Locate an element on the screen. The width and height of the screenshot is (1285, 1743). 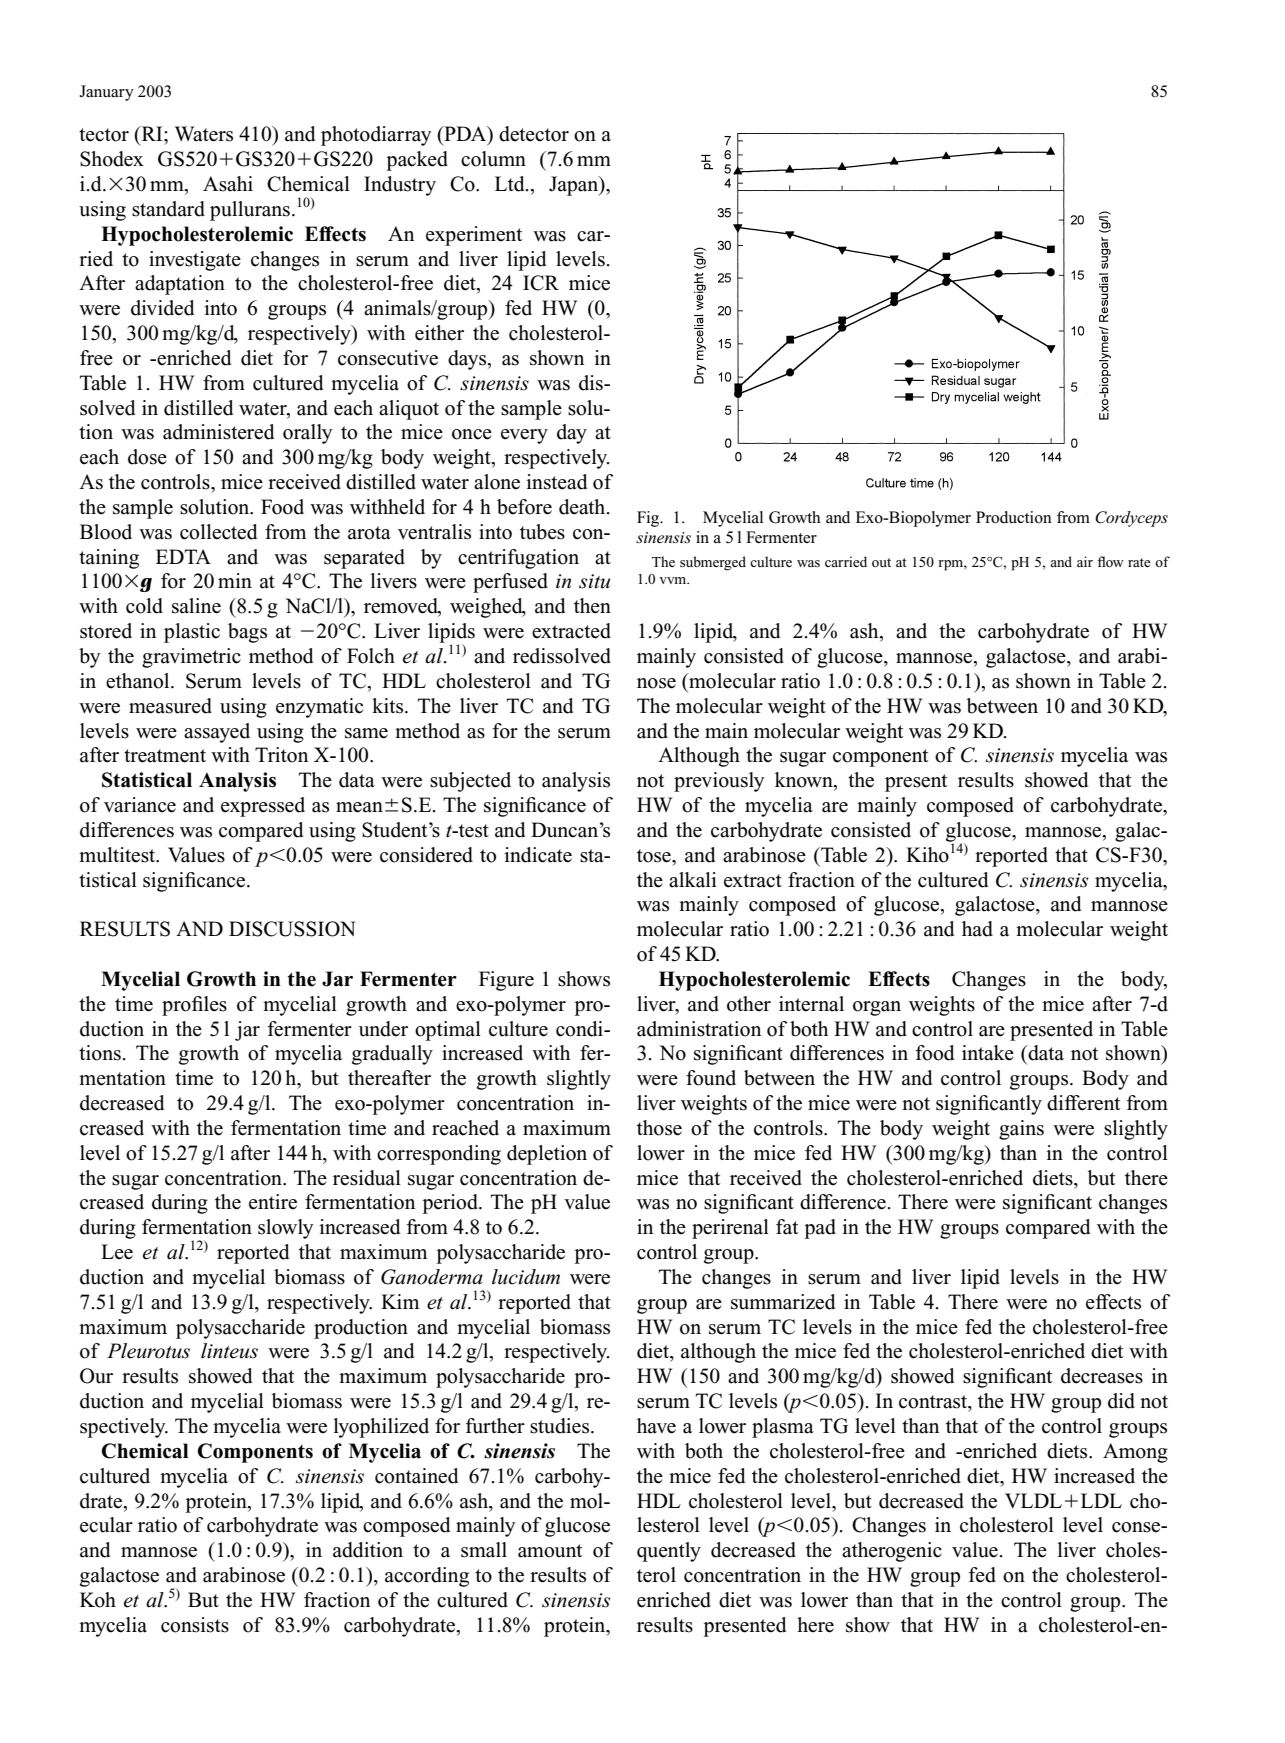
gains is located at coordinates (1021, 1130).
